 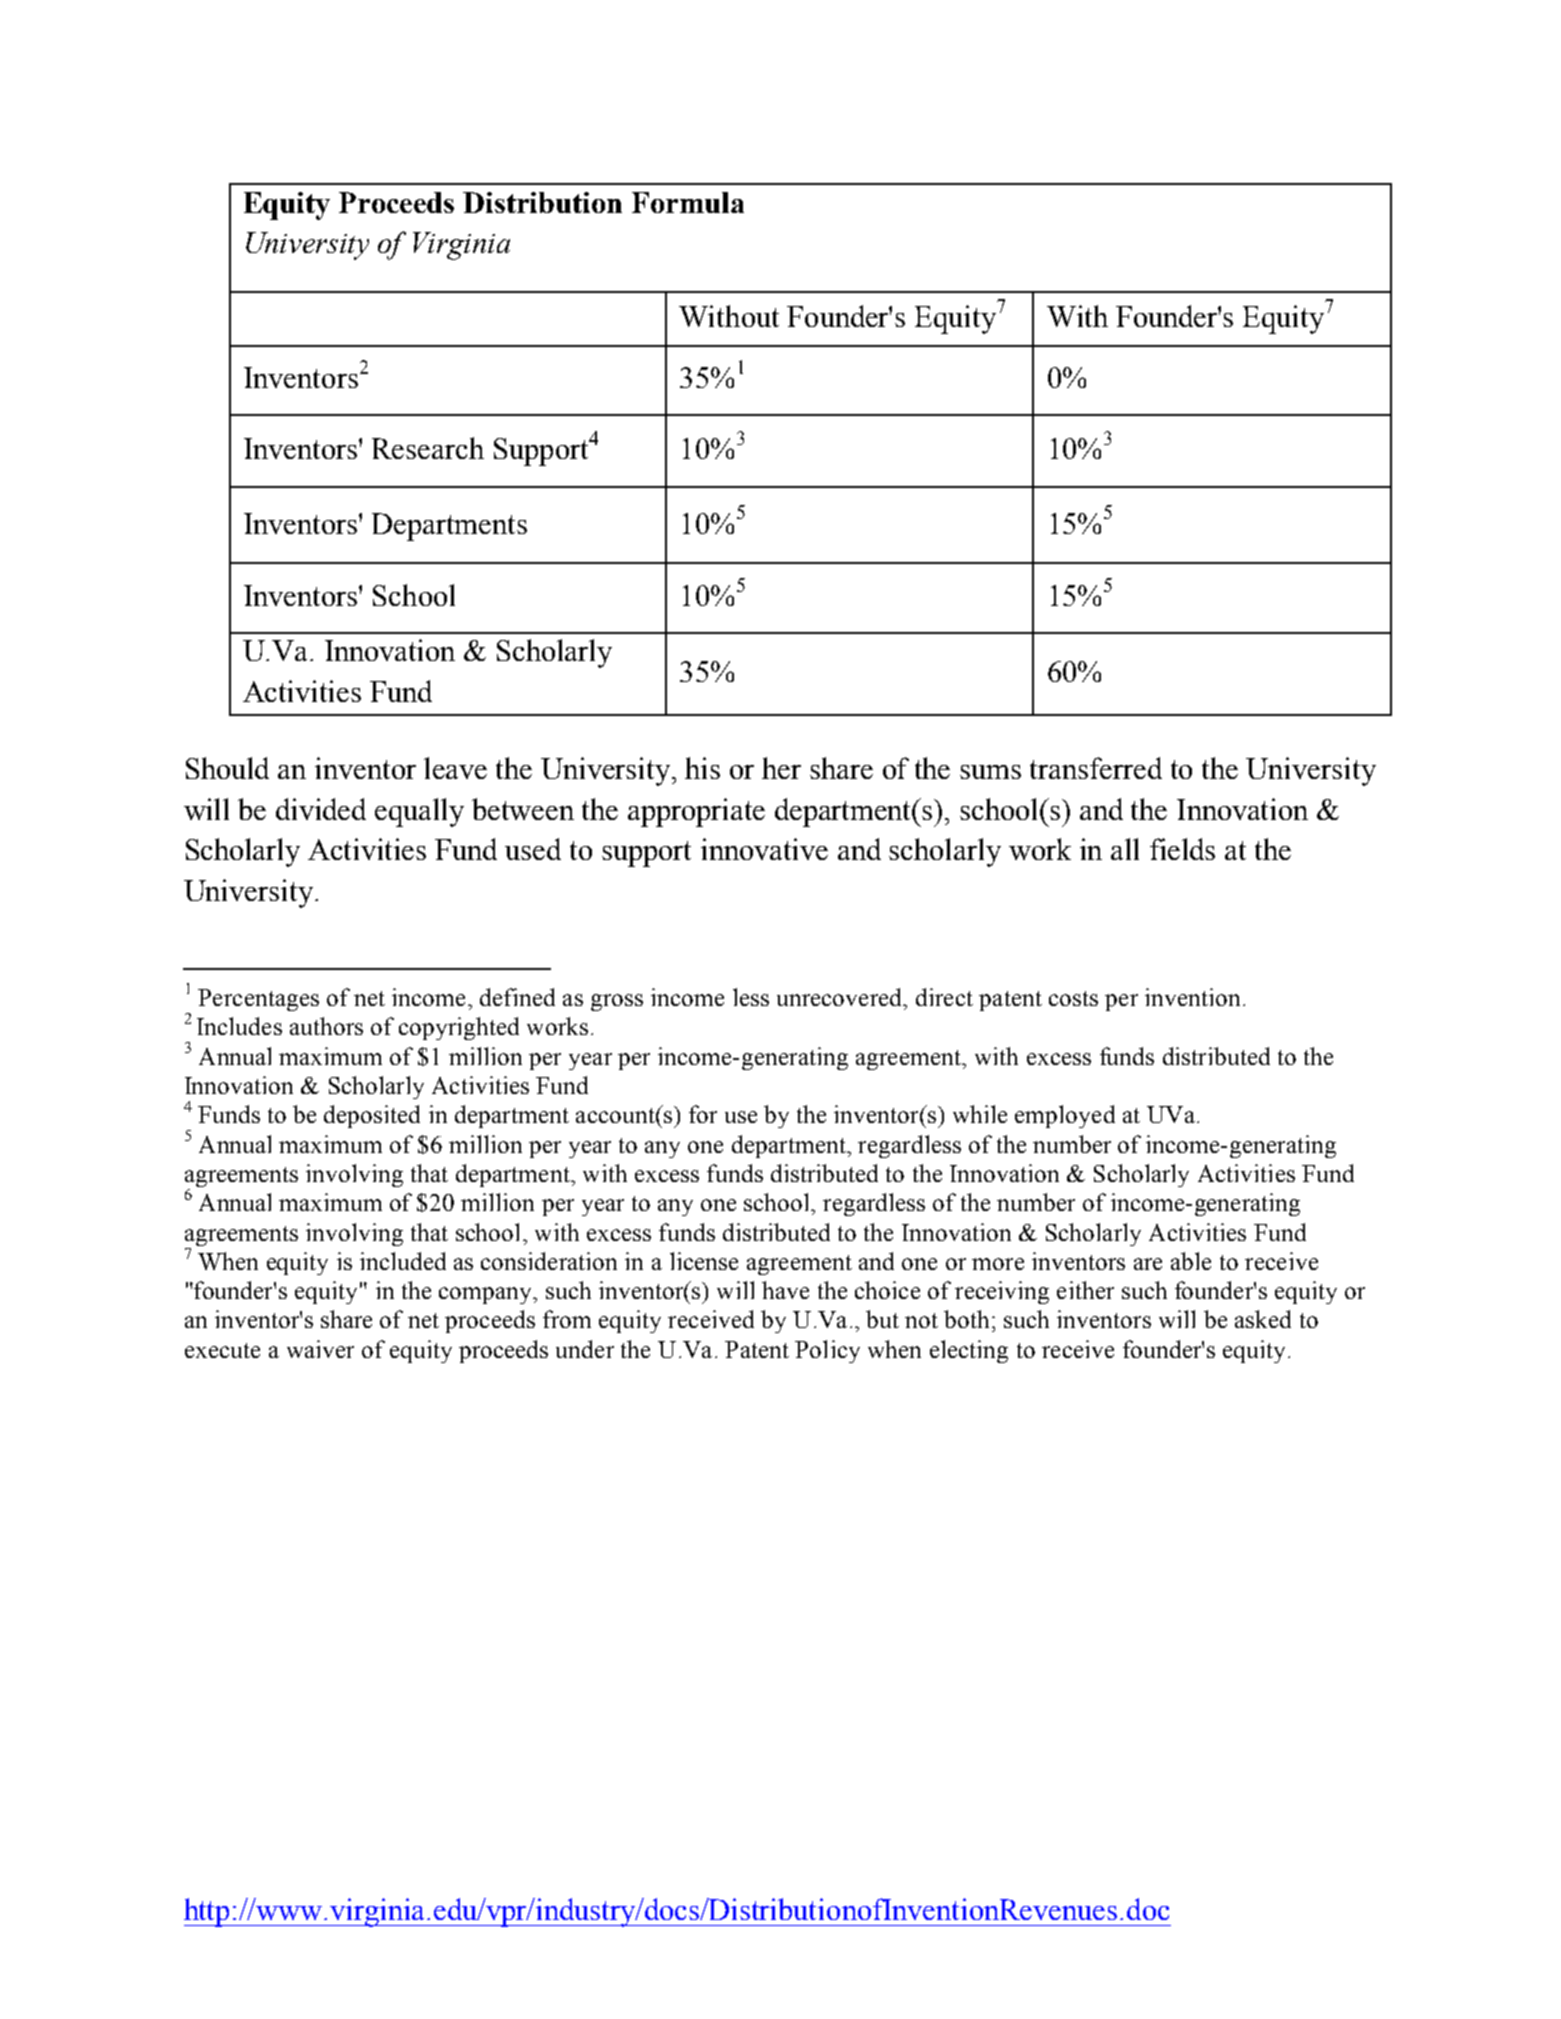 I want to click on waiver, so click(x=320, y=1349).
